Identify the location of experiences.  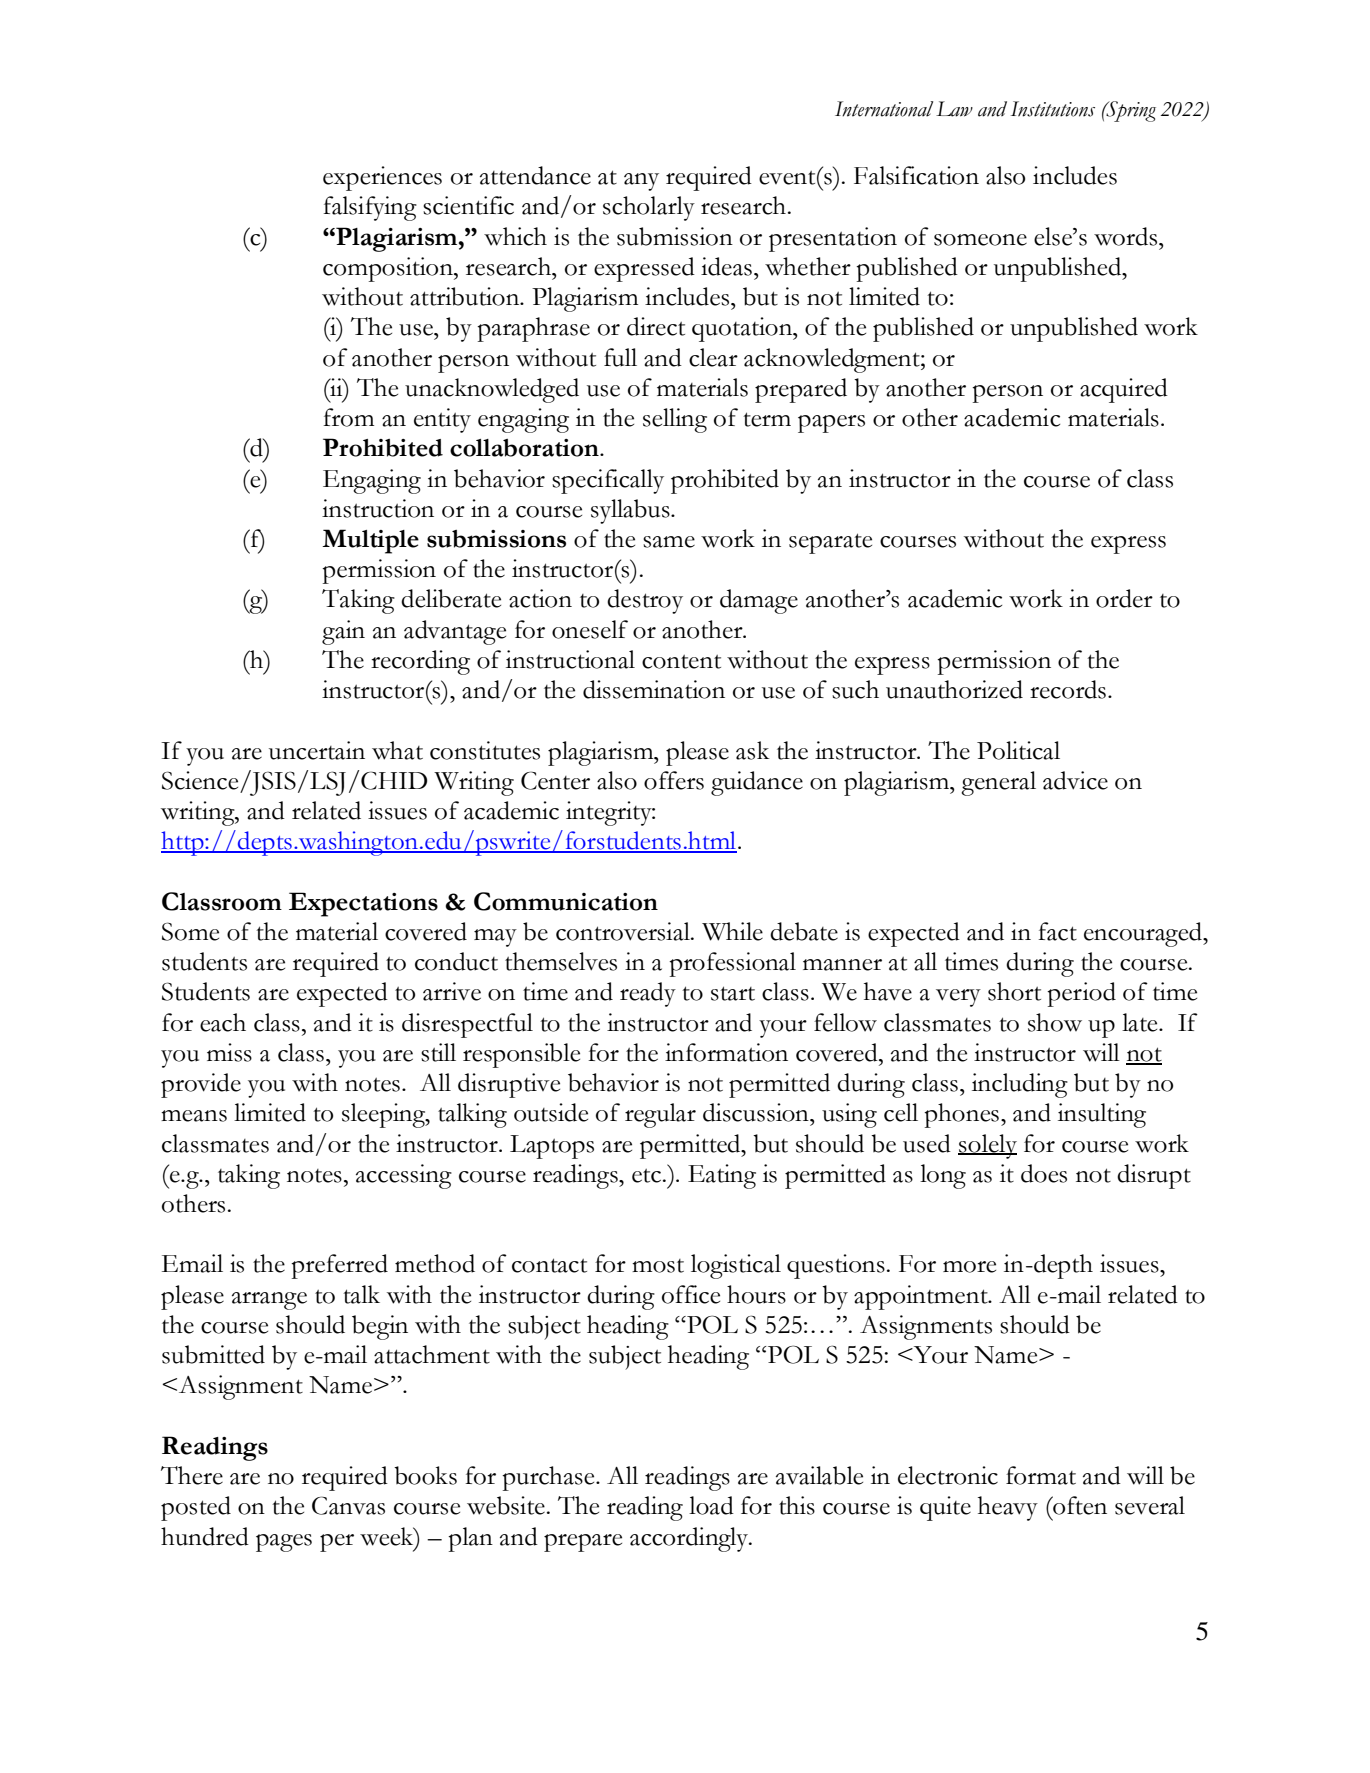
(382, 178).
